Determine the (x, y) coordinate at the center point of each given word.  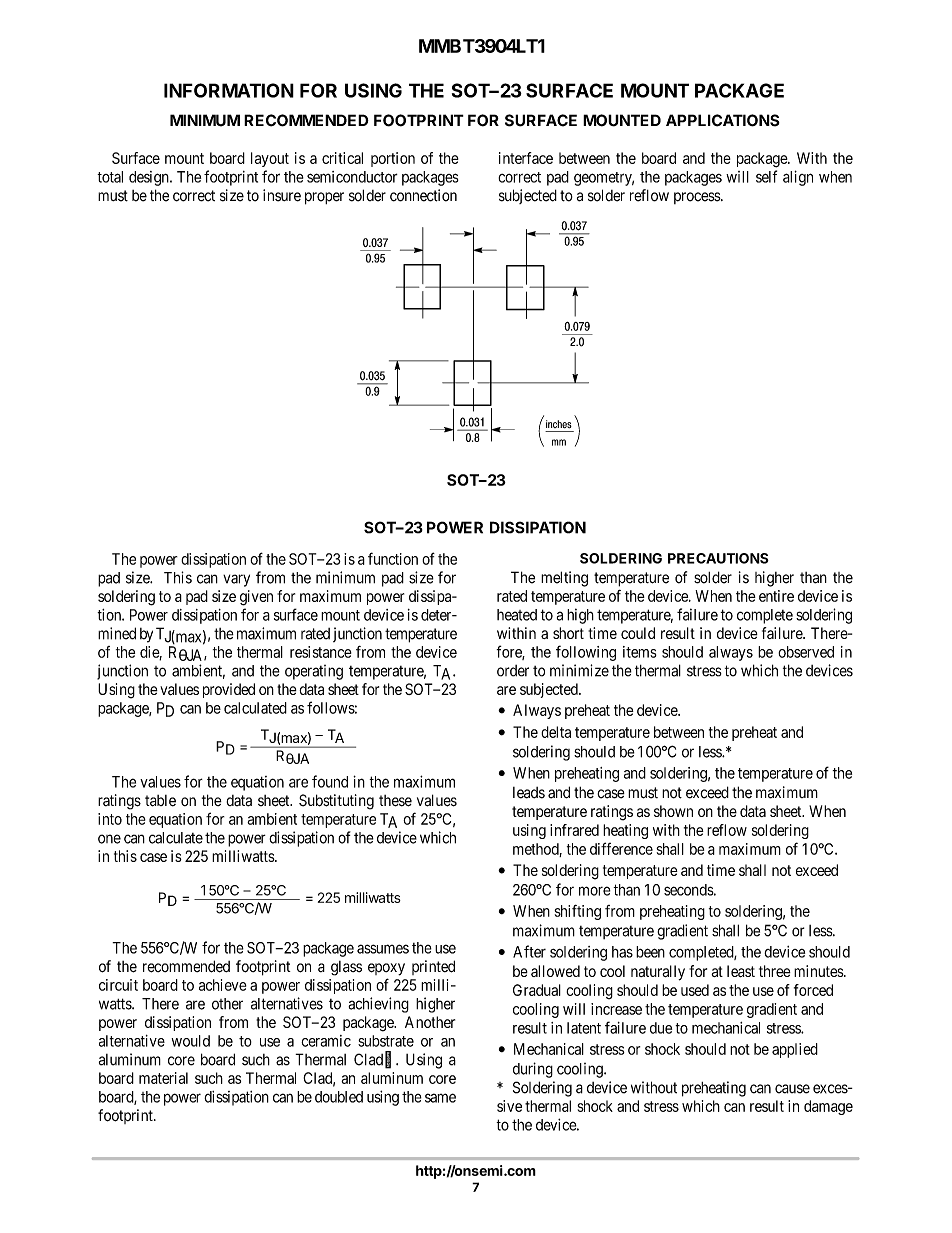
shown (673, 811)
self (766, 176)
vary (236, 580)
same (440, 1098)
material (163, 1078)
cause (792, 1089)
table (160, 801)
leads (529, 793)
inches (559, 424)
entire (776, 596)
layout (270, 159)
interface (526, 158)
